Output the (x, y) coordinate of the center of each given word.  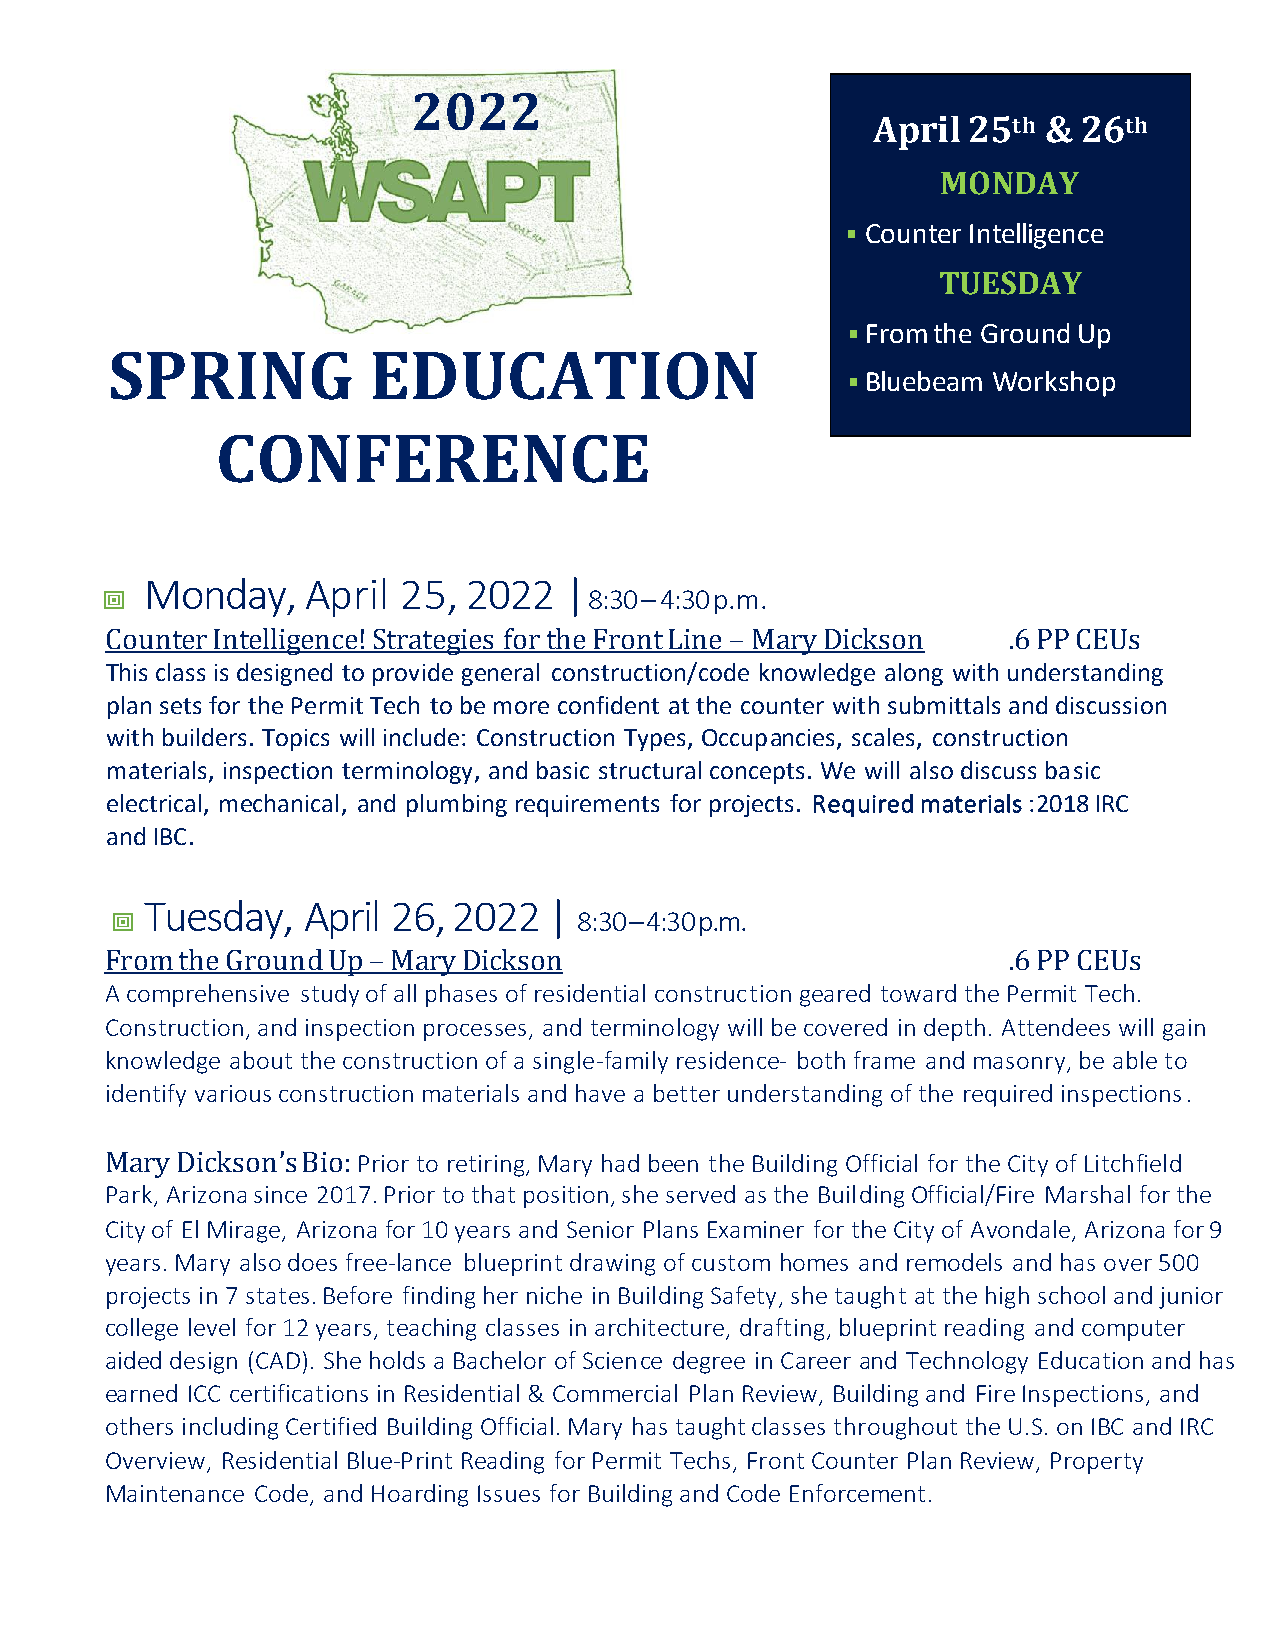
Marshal (1088, 1194)
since (280, 1194)
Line (695, 640)
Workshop (1054, 384)
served (700, 1194)
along (914, 674)
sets (180, 706)
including (230, 1428)
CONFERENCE (433, 459)
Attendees (1056, 1027)
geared (835, 995)
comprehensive (208, 995)
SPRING (231, 376)
